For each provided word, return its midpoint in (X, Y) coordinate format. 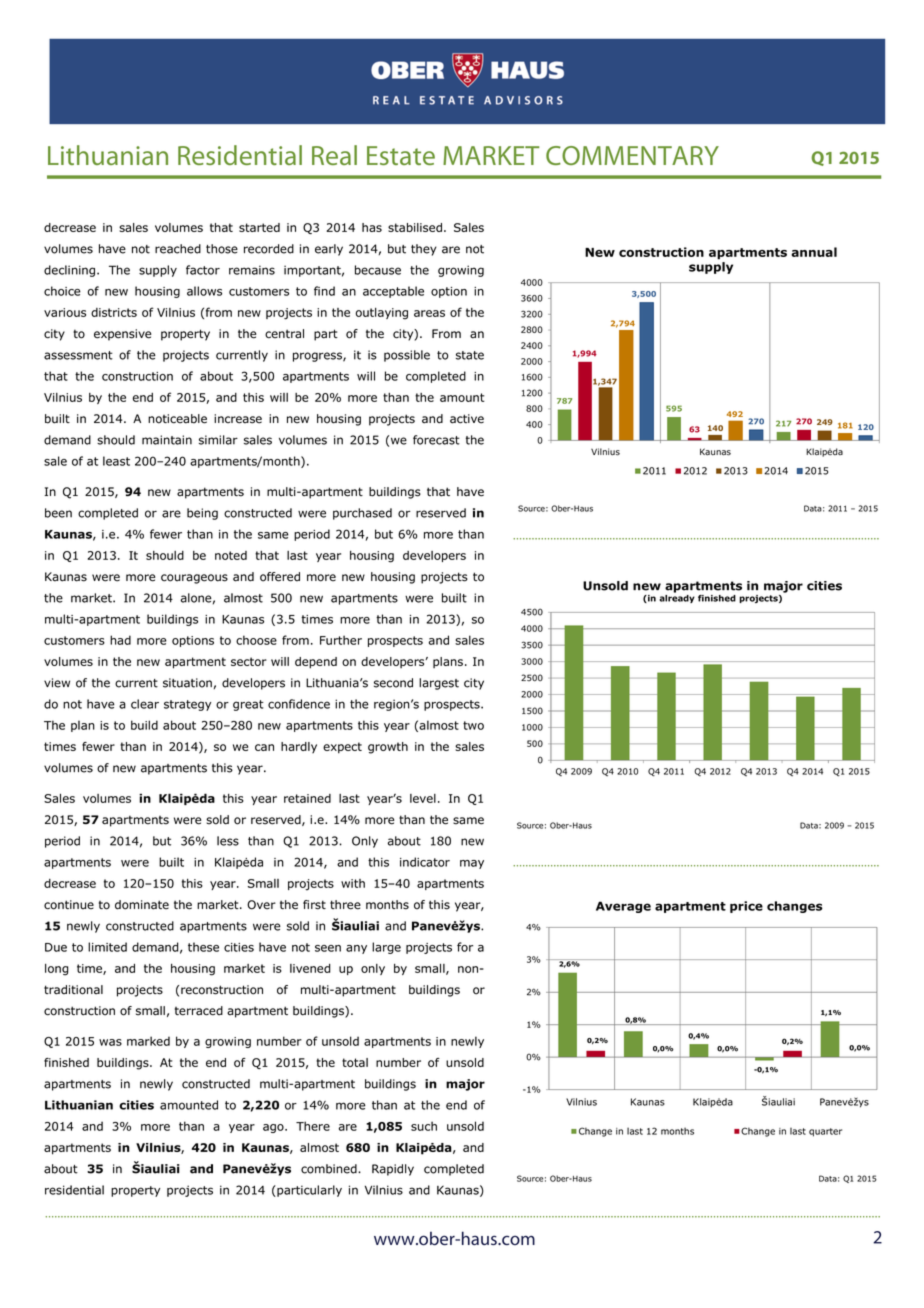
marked (148, 1041)
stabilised (415, 227)
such (424, 1126)
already (677, 597)
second (393, 683)
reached (178, 249)
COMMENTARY (632, 155)
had (120, 640)
